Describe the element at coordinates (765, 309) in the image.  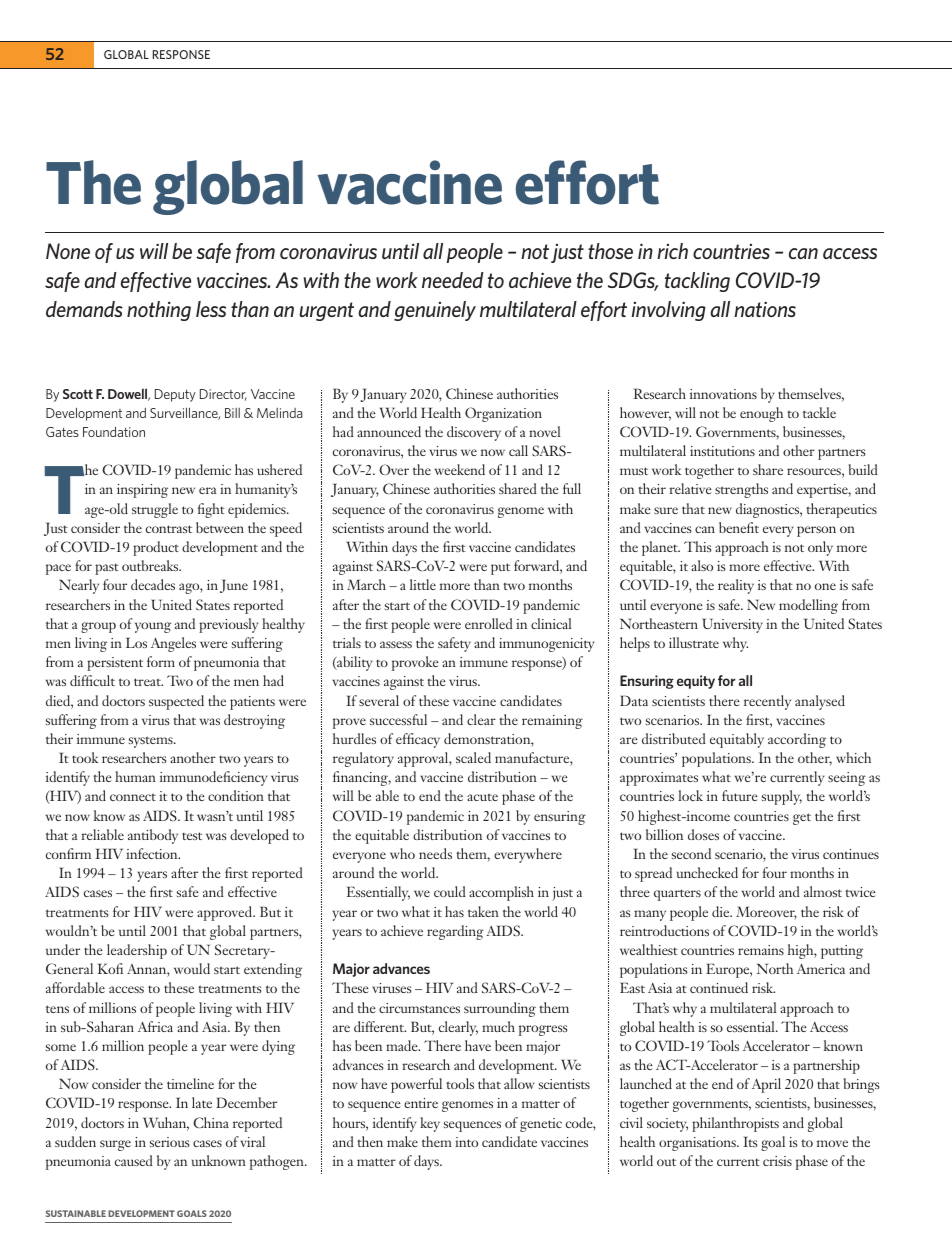
I see `nations` at that location.
